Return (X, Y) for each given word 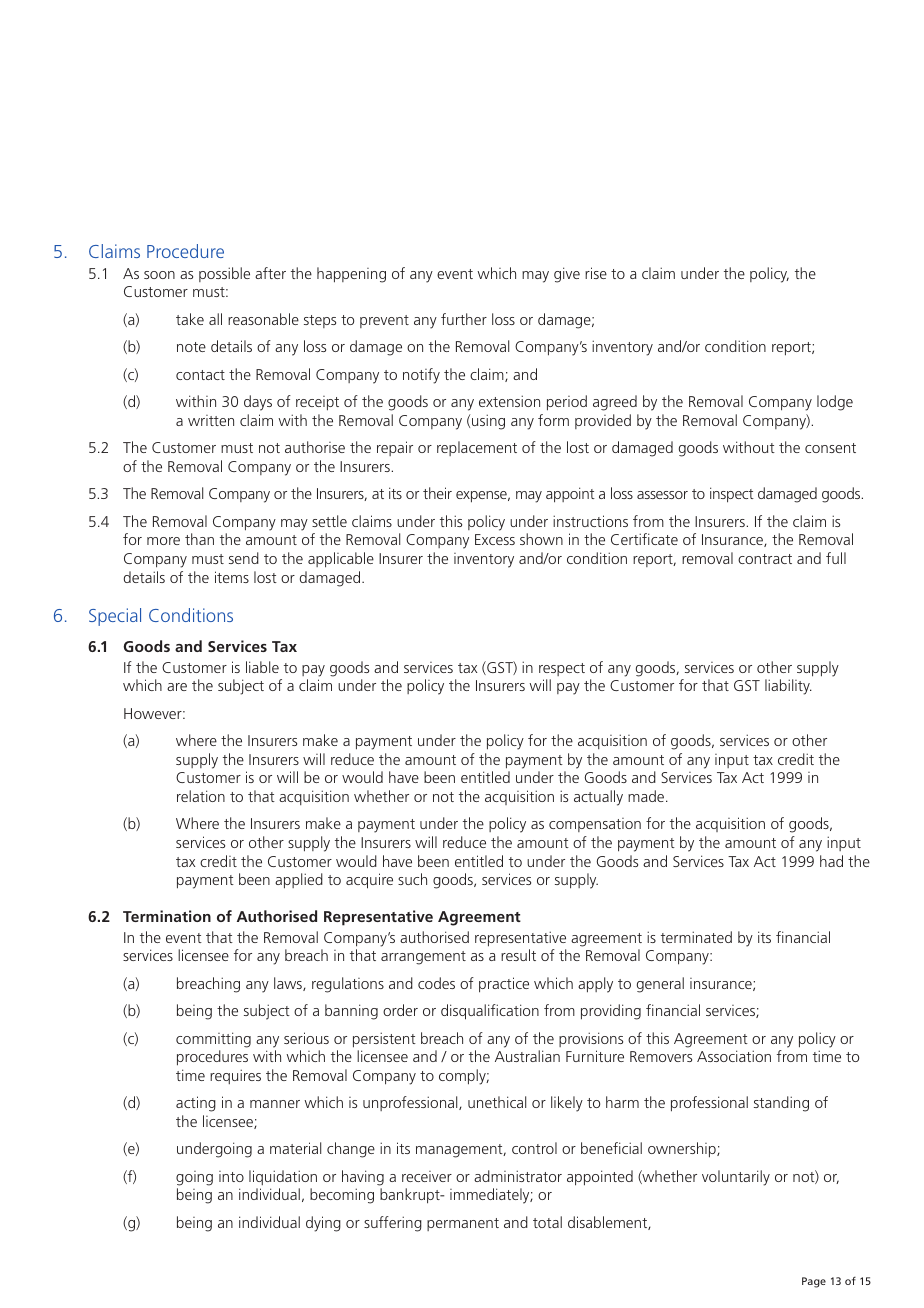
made (647, 796)
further (464, 319)
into (231, 1176)
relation (201, 796)
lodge (835, 403)
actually (598, 798)
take (190, 319)
